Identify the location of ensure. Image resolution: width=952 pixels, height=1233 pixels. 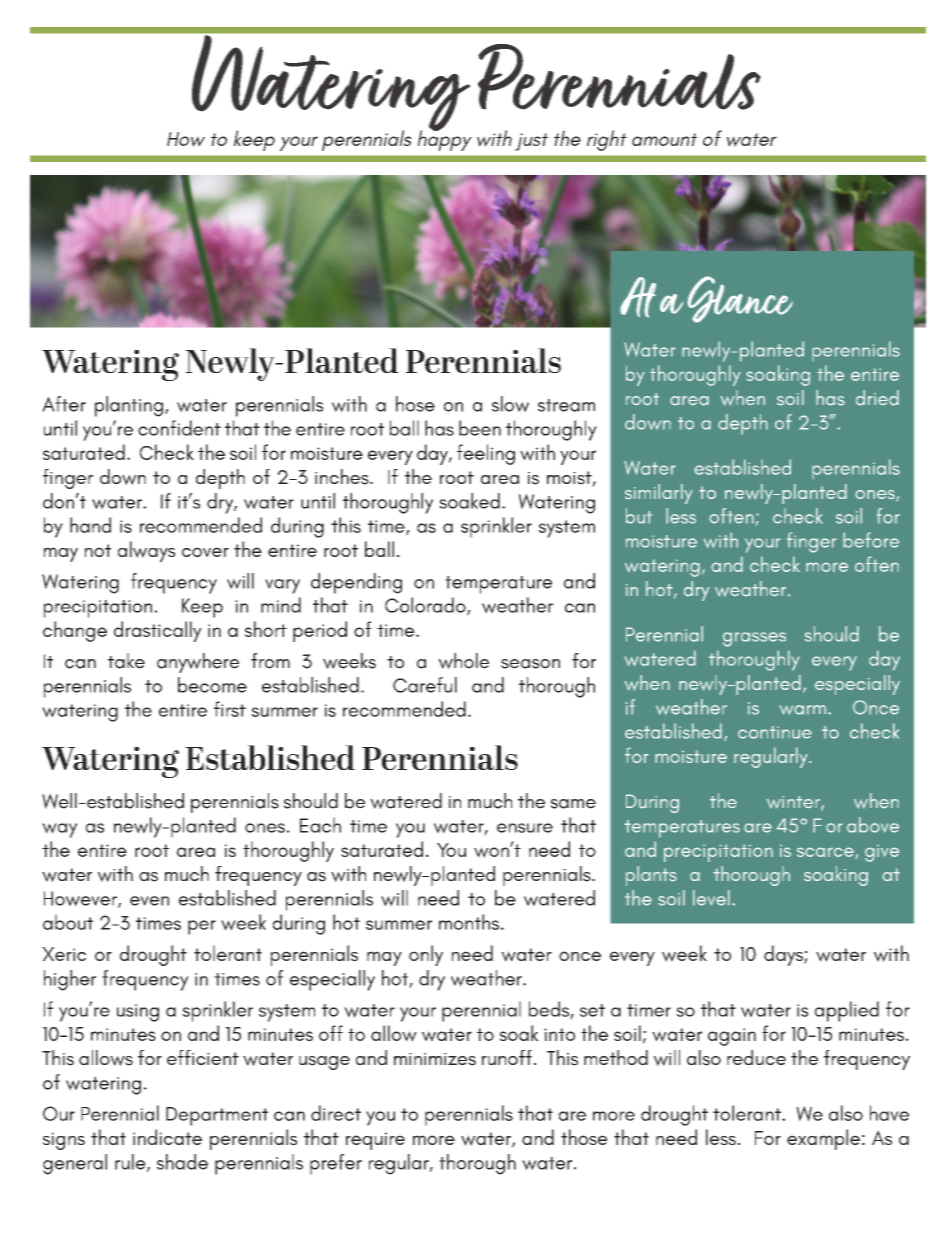
(525, 828).
